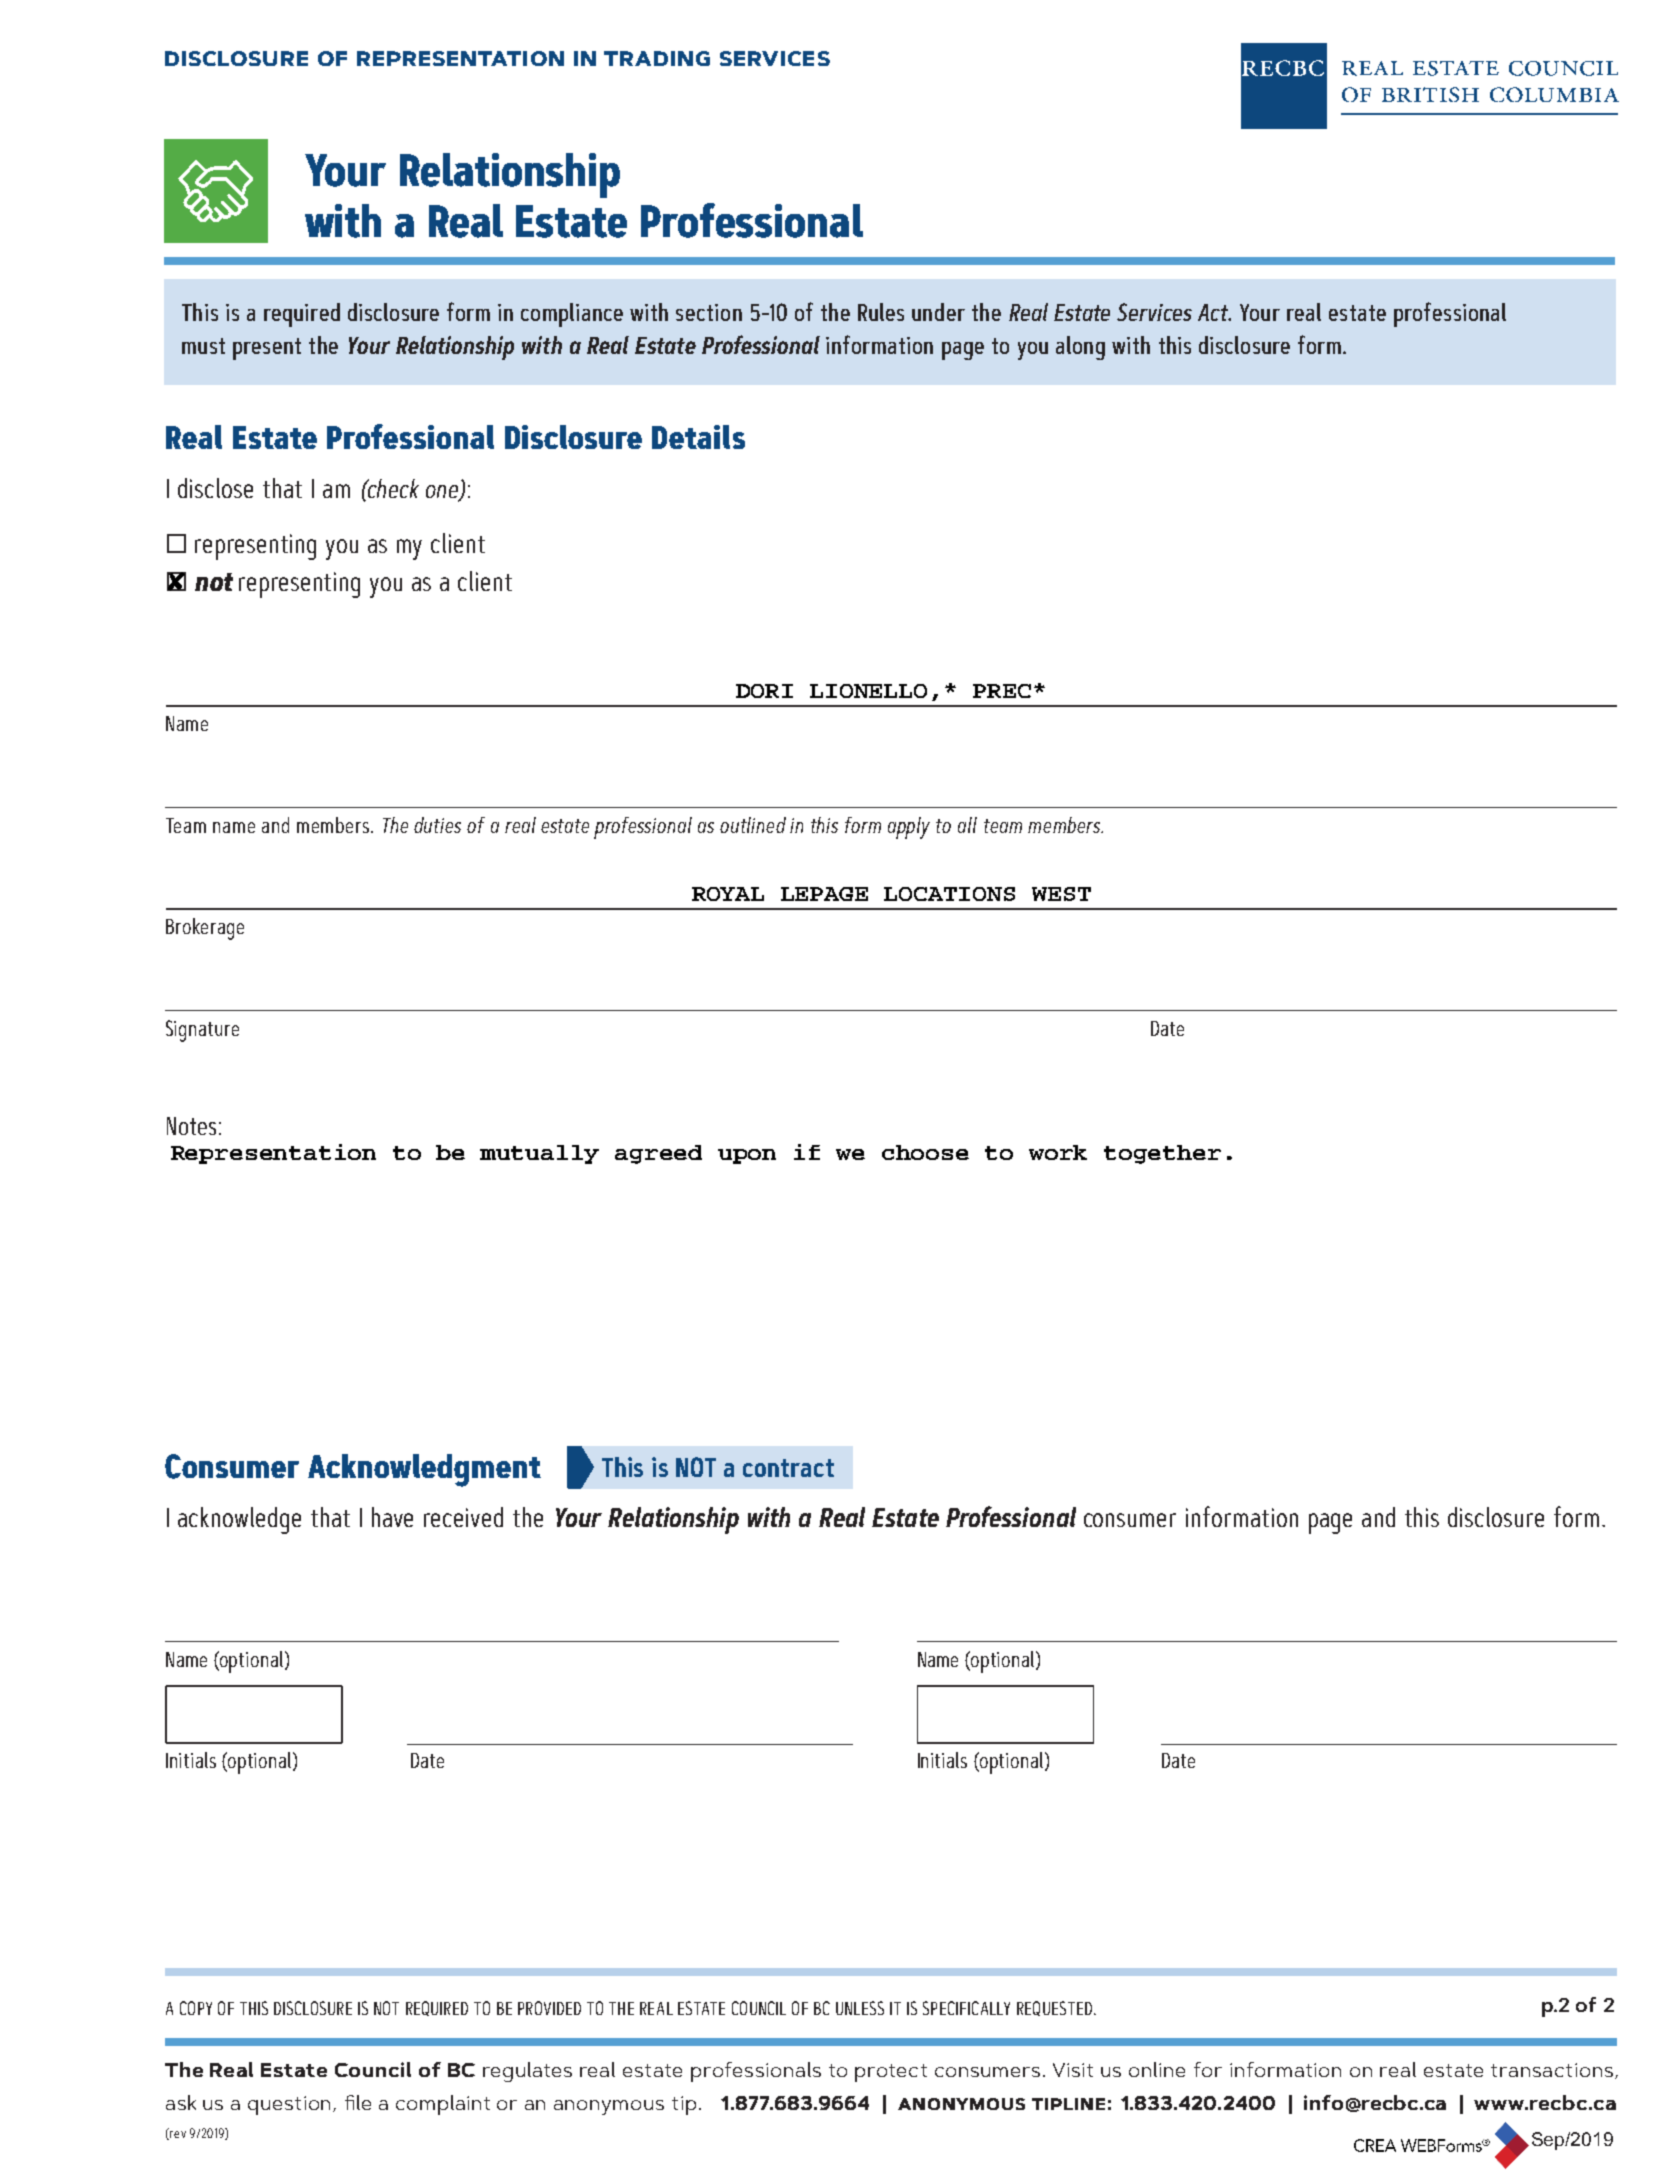 The image size is (1679, 2173). What do you see at coordinates (358, 2102) in the page?
I see `file` at bounding box center [358, 2102].
